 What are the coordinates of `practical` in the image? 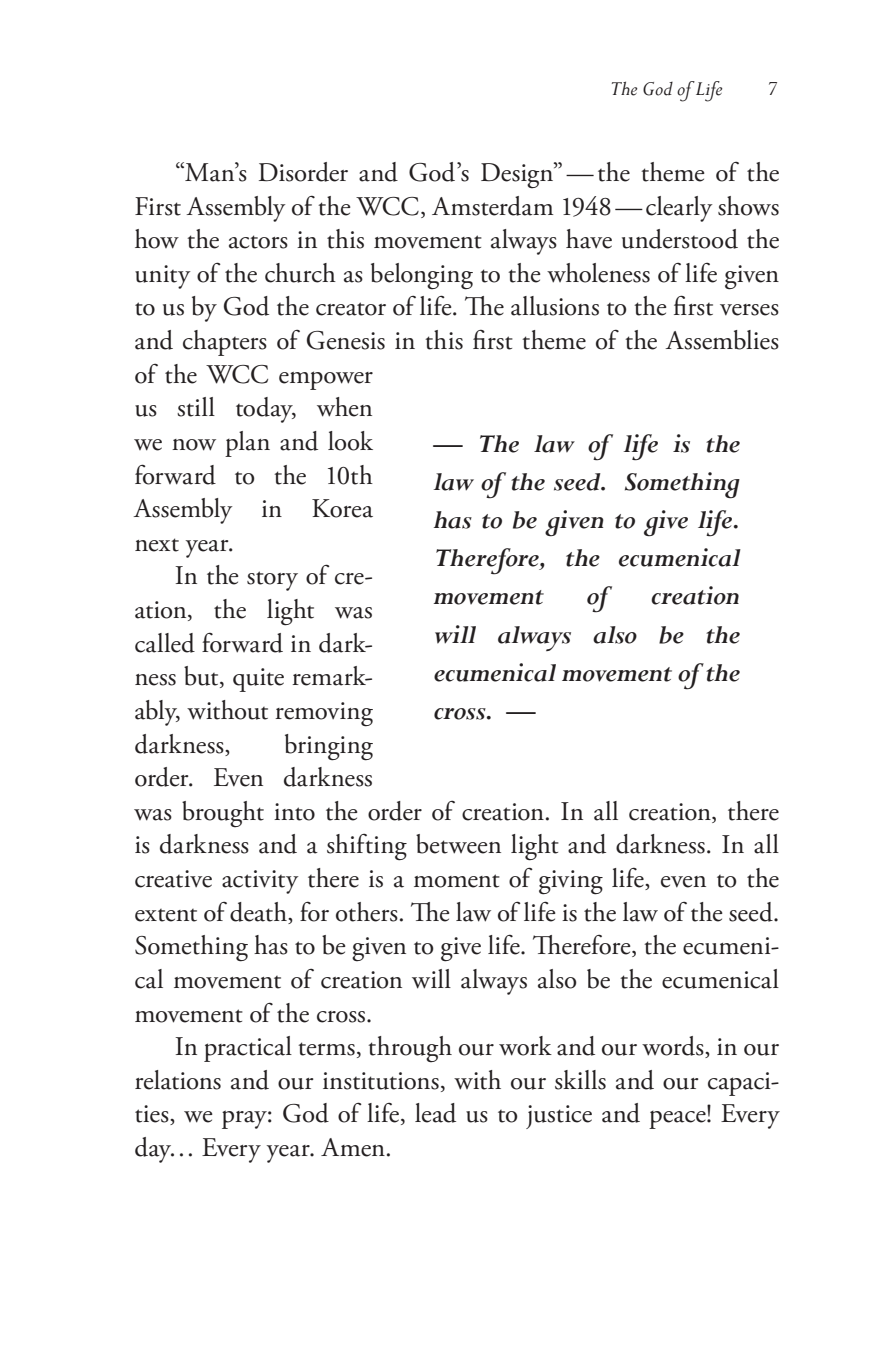 It's located at (248, 1049).
